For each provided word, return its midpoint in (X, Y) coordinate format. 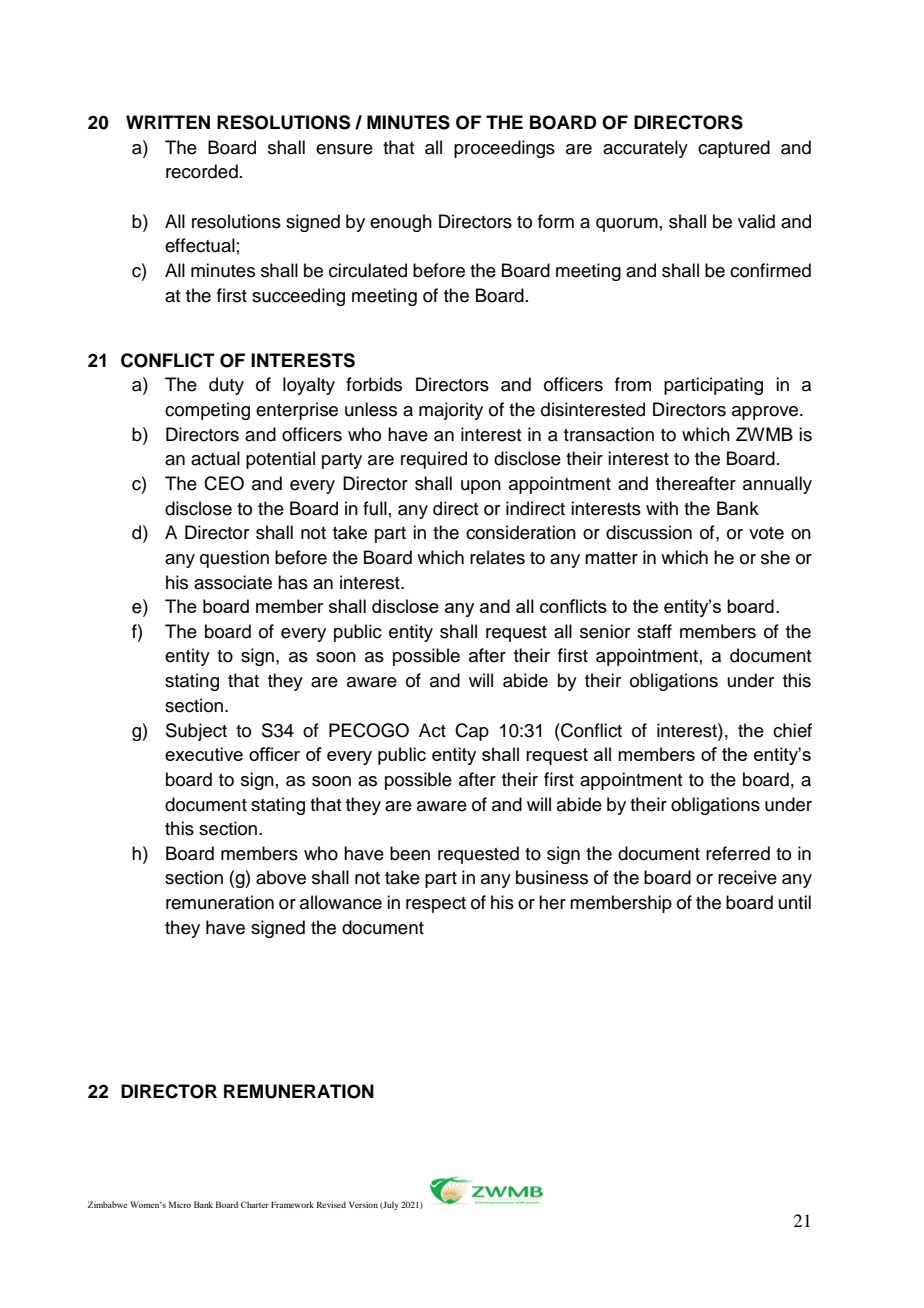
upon (481, 487)
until (795, 902)
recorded (202, 171)
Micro (180, 1204)
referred (738, 853)
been (410, 853)
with (662, 508)
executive (204, 754)
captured (734, 149)
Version (363, 1204)
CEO (224, 483)
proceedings (504, 149)
